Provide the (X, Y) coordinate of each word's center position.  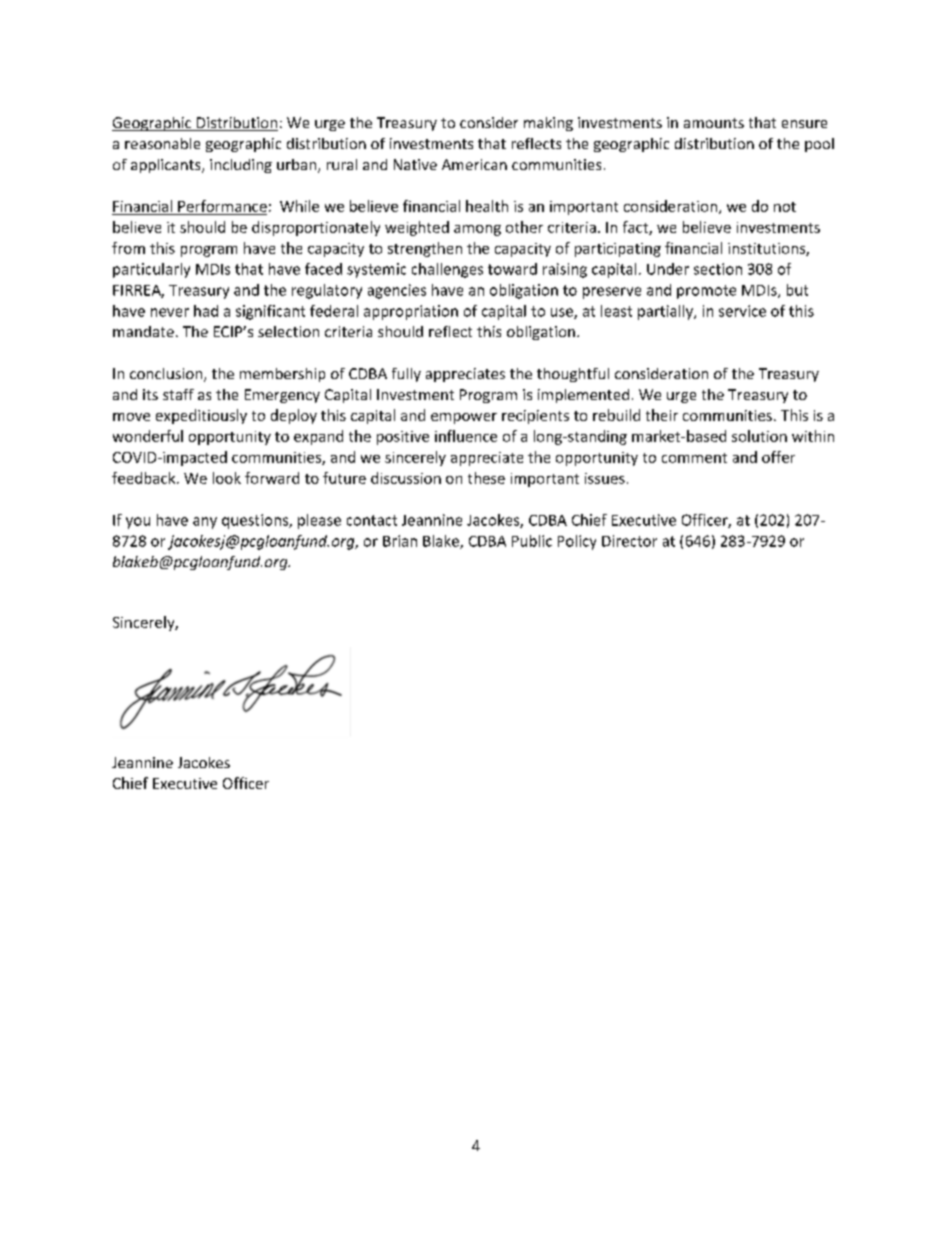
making (548, 124)
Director (629, 541)
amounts (714, 123)
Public (532, 541)
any (205, 523)
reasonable (162, 143)
